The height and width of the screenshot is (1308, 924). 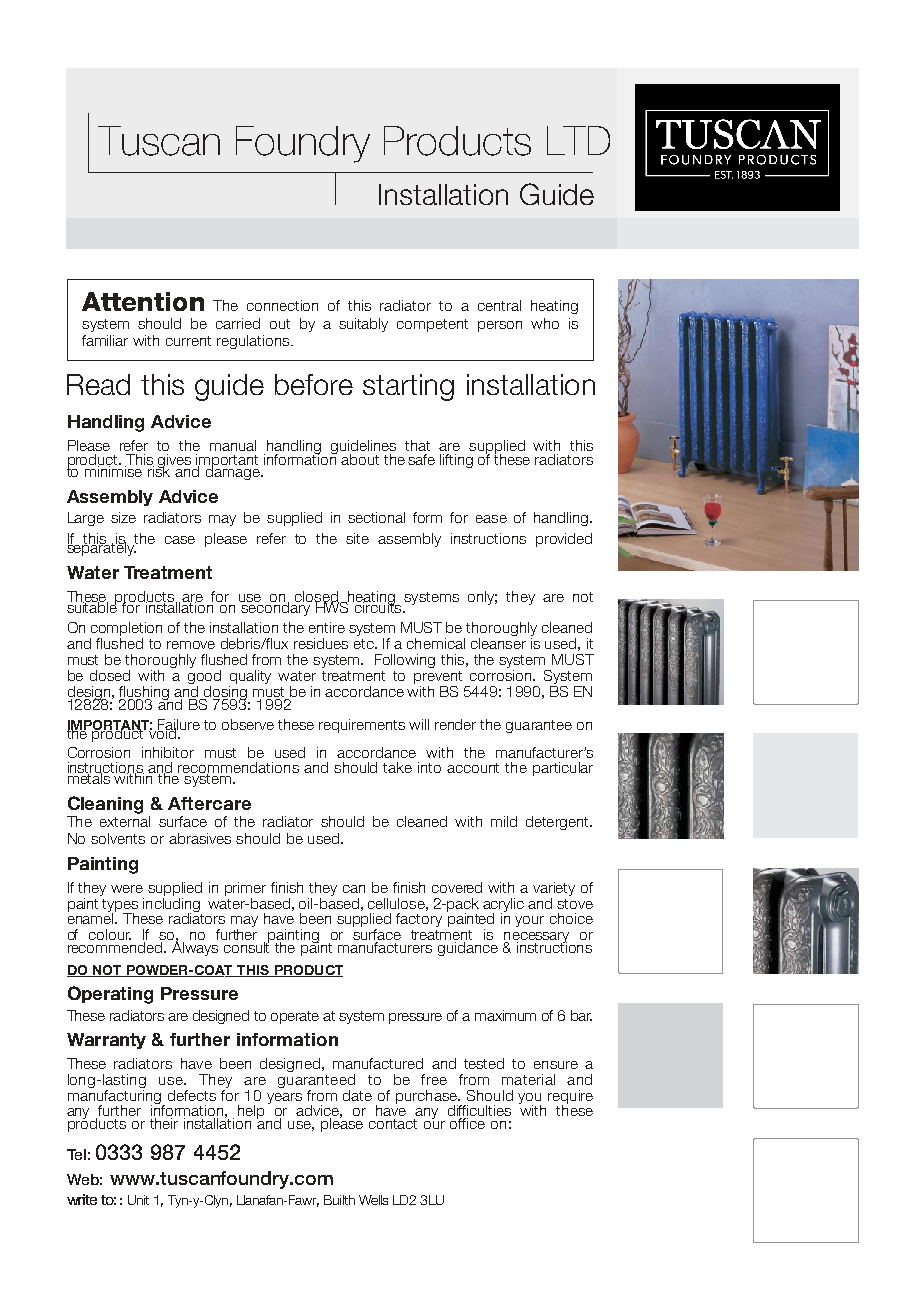 What do you see at coordinates (143, 301) in the screenshot?
I see `Attention` at bounding box center [143, 301].
